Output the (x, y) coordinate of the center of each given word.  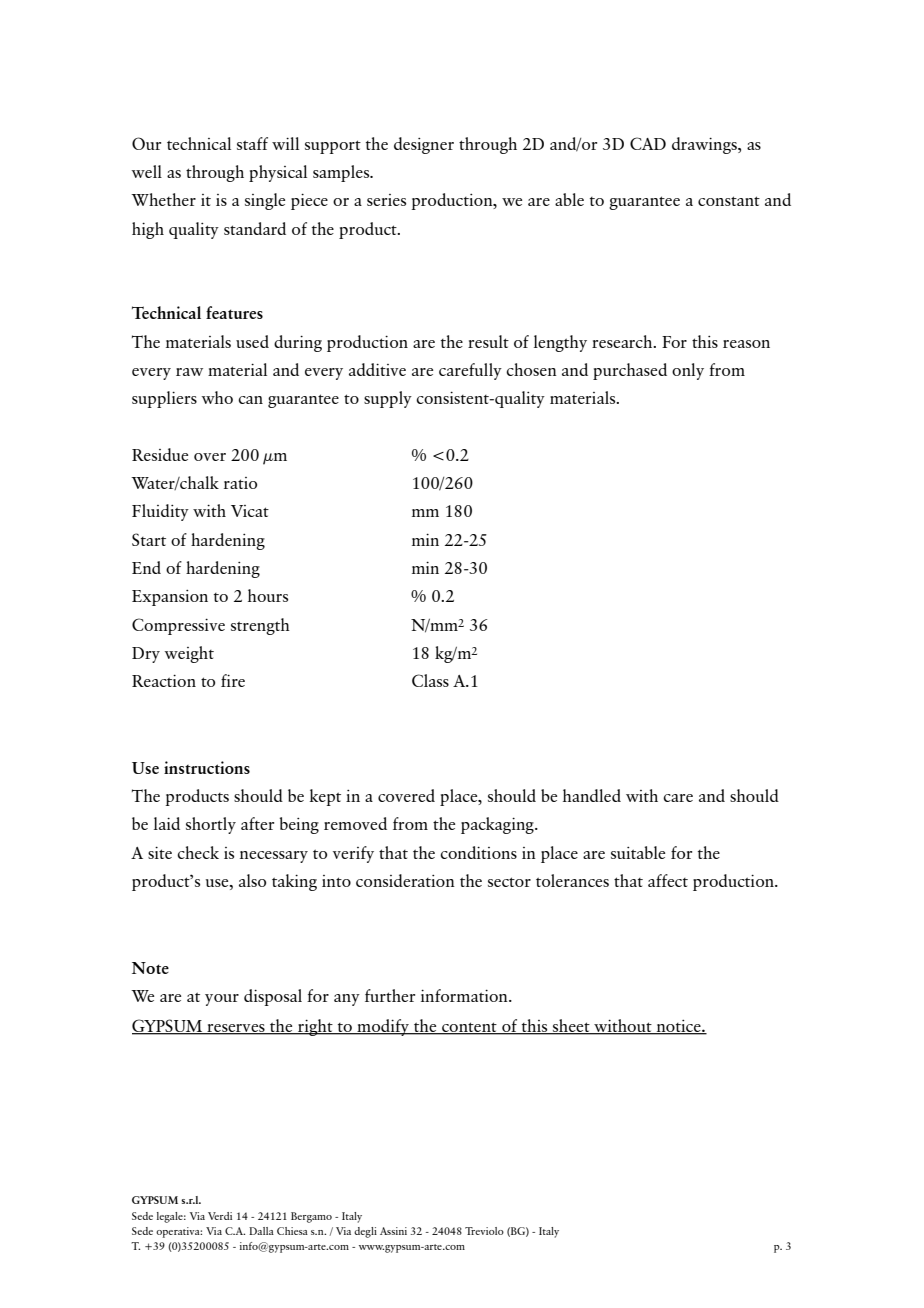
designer (424, 145)
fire (233, 680)
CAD (648, 143)
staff (252, 143)
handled (592, 795)
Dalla (261, 1231)
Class (430, 680)
